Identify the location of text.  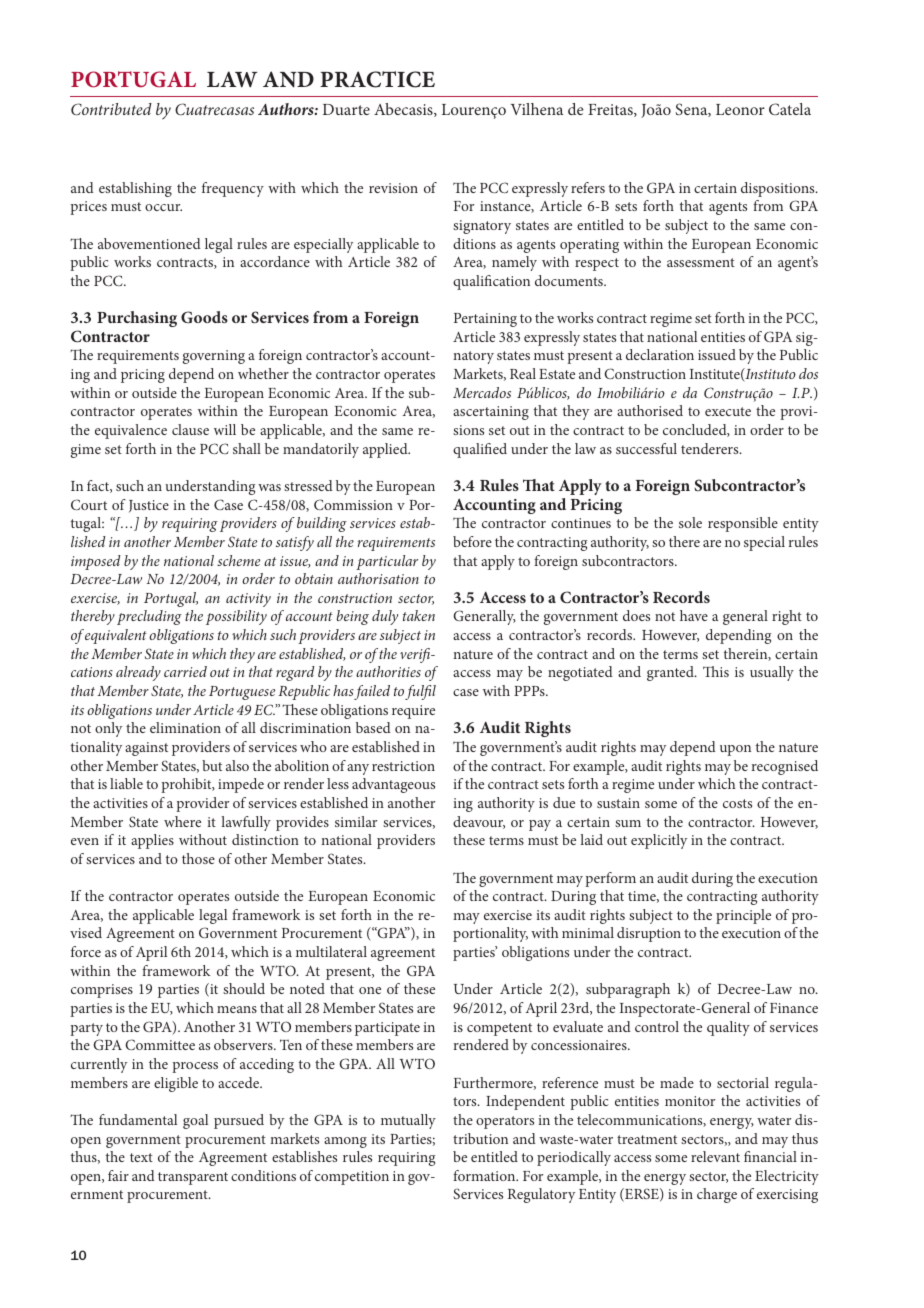
(141, 1157).
